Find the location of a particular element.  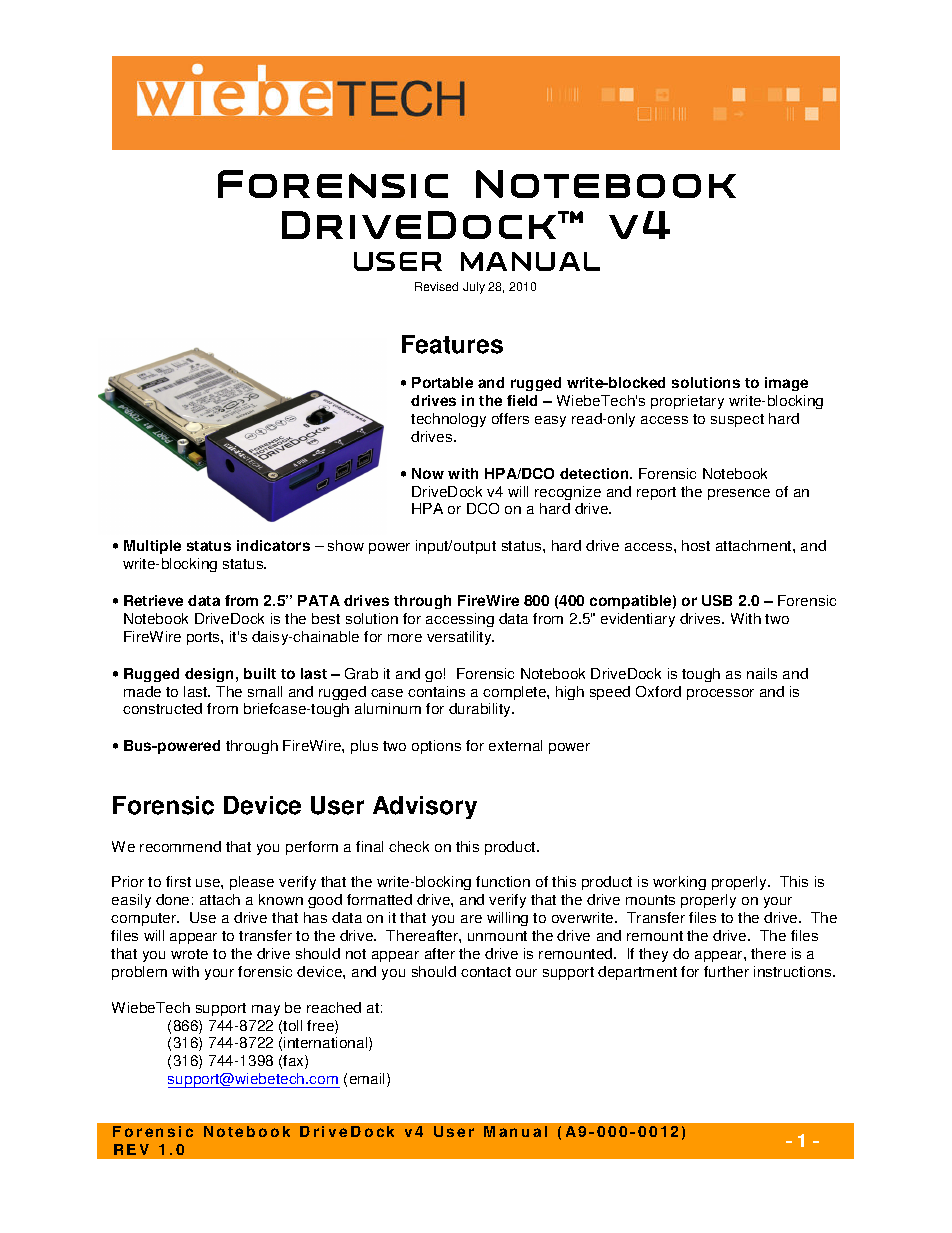

working is located at coordinates (679, 883).
